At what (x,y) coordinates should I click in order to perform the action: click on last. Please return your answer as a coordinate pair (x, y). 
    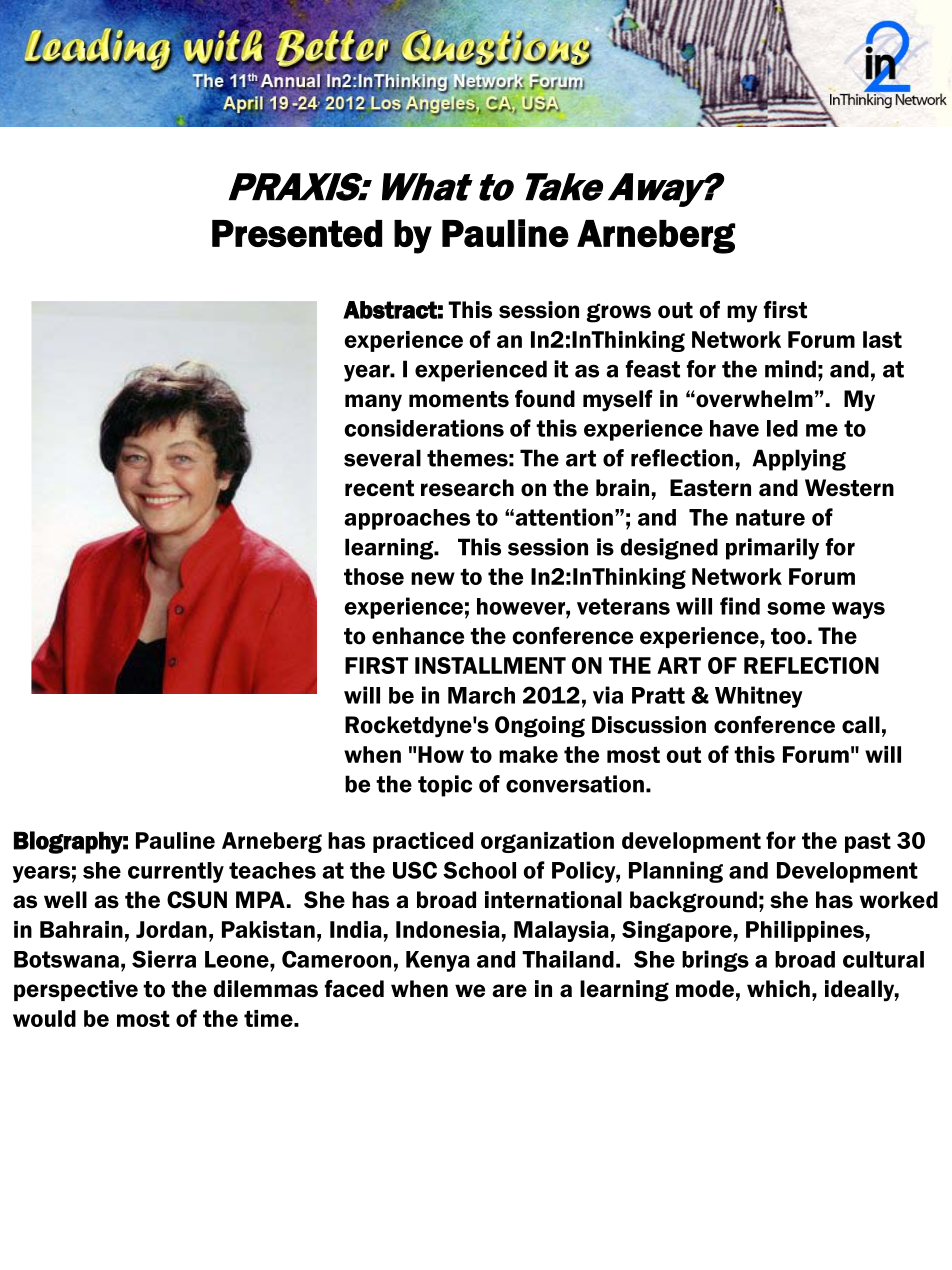
    Looking at the image, I should click on (882, 339).
